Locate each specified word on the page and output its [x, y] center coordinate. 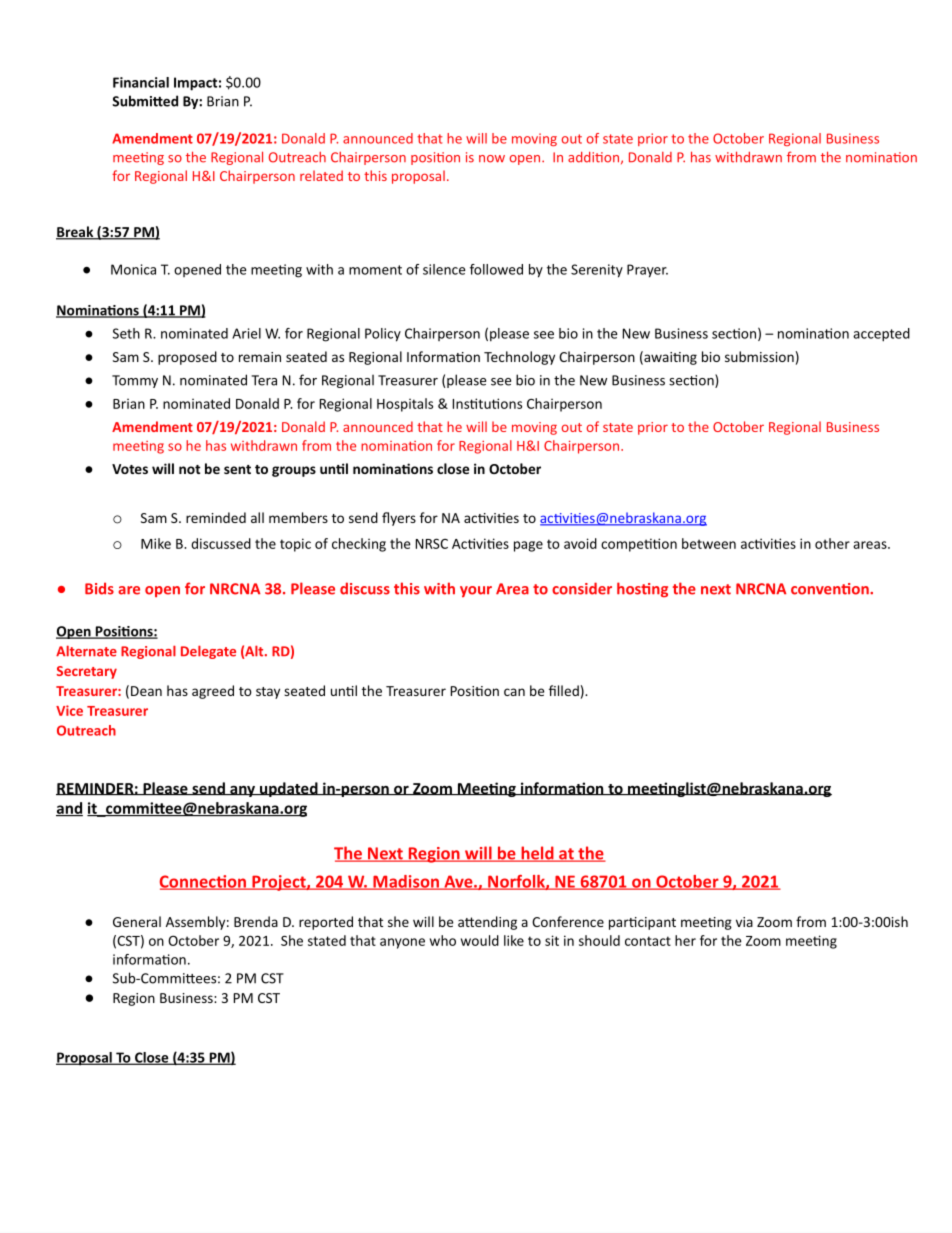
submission [759, 356]
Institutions [487, 403]
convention [831, 589]
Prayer [647, 271]
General [137, 921]
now [492, 159]
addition [593, 157]
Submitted [145, 101]
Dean [146, 691]
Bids [99, 588]
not [189, 469]
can [514, 692]
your [476, 591]
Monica [133, 269]
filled [564, 690]
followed [496, 269]
